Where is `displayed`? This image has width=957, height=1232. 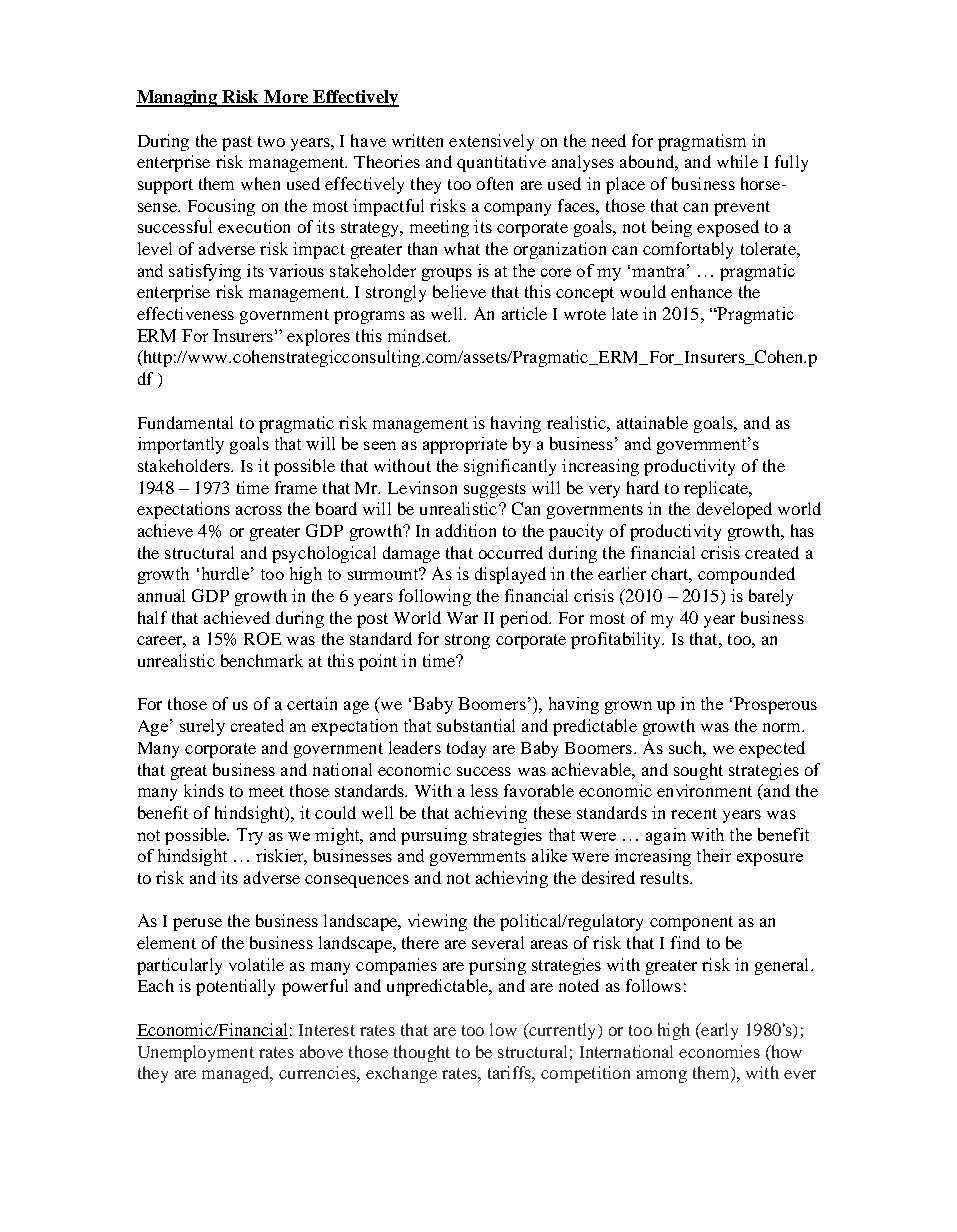 displayed is located at coordinates (510, 575).
